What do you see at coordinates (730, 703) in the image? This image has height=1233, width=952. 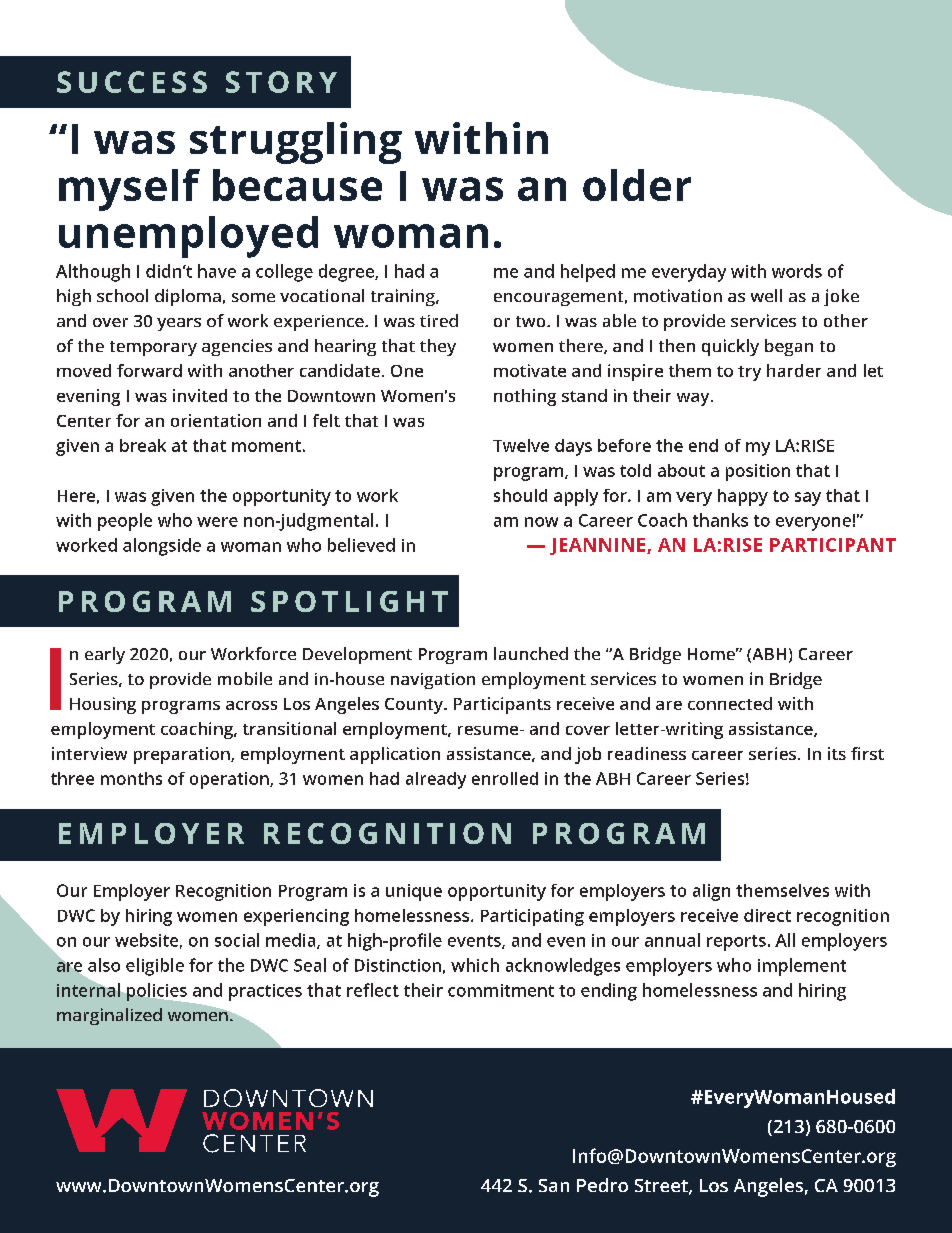 I see `connected` at bounding box center [730, 703].
